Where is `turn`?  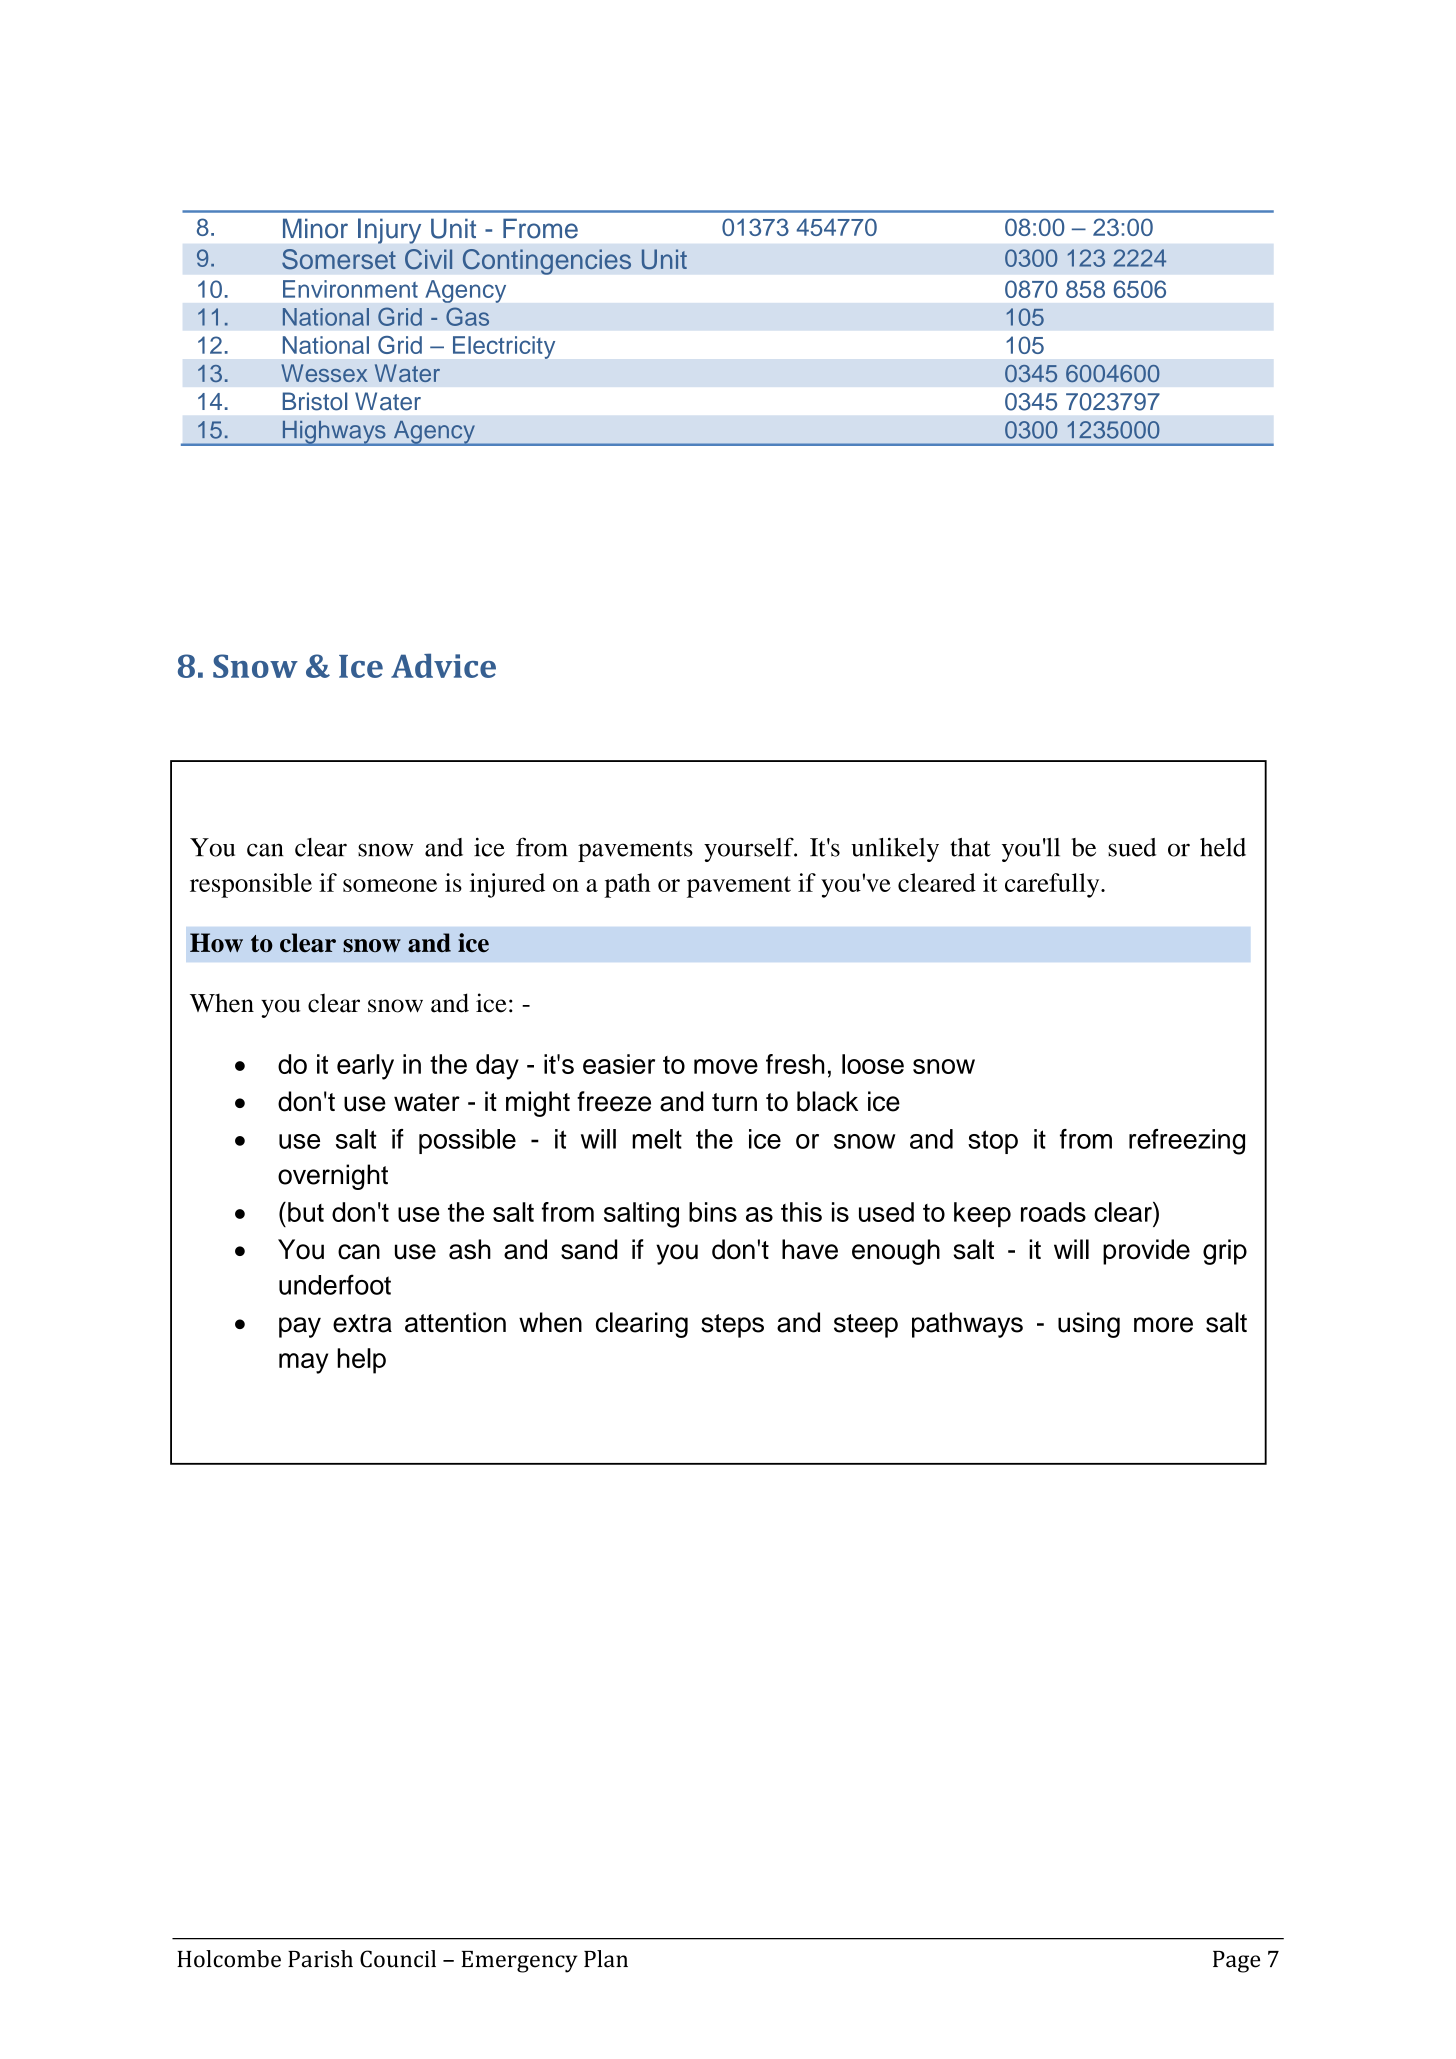 turn is located at coordinates (734, 1102).
